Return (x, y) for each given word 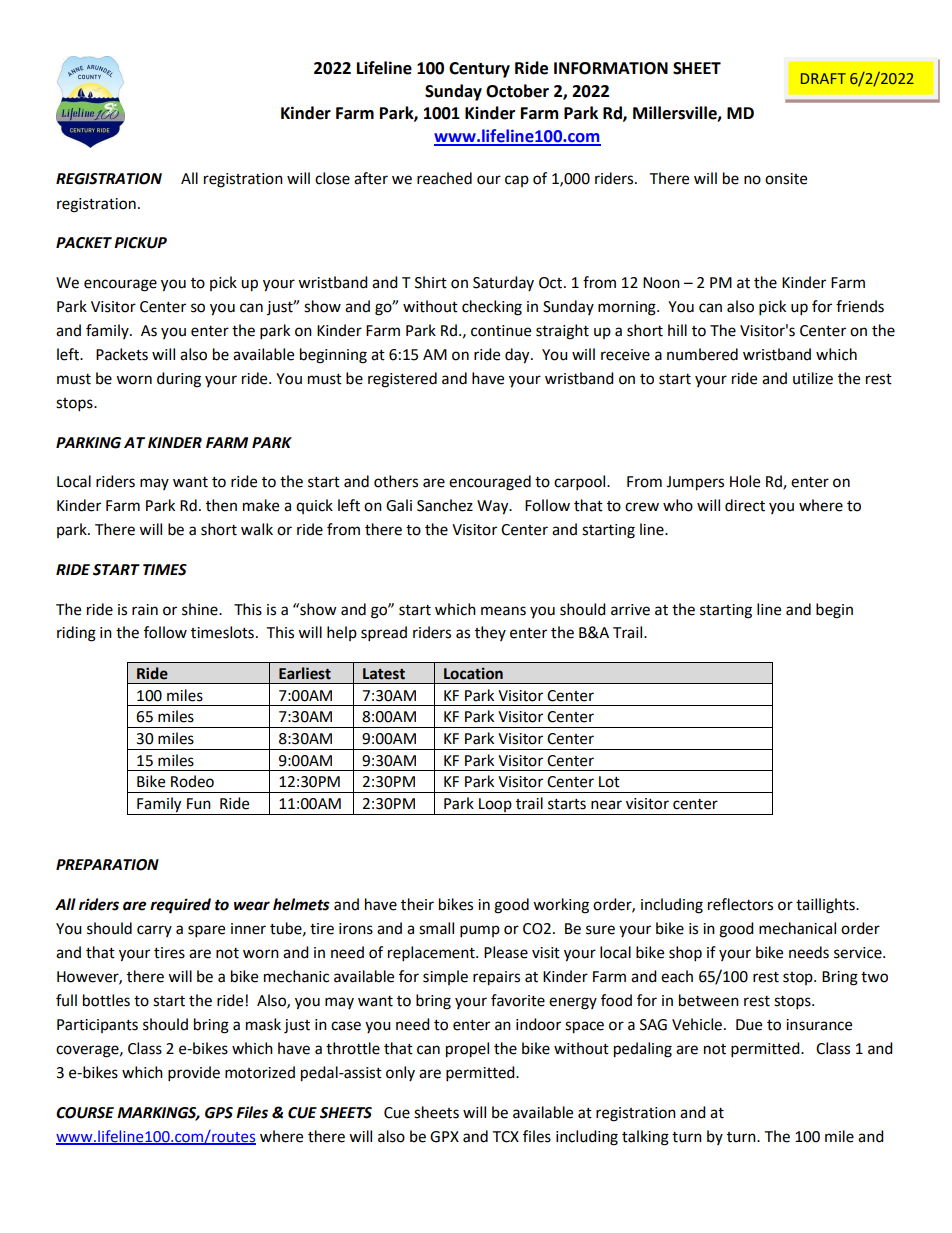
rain (145, 610)
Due (749, 1025)
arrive (630, 610)
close (332, 178)
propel (467, 1050)
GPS (219, 1113)
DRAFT (823, 78)
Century (479, 70)
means (503, 611)
